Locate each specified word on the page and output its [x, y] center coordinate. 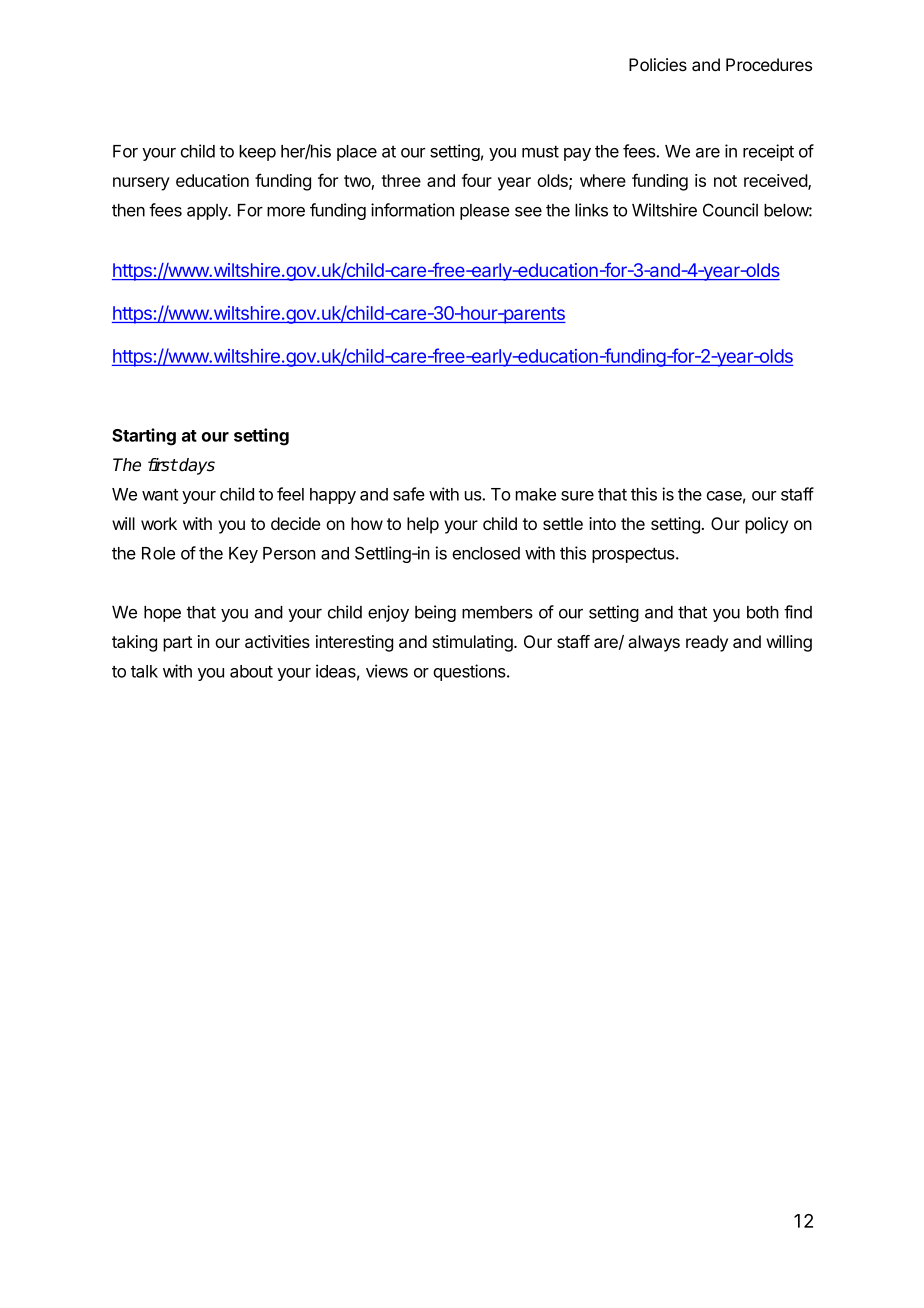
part [177, 644]
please [485, 212]
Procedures [769, 64]
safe [409, 494]
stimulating [474, 643]
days [196, 466]
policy [766, 525]
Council [730, 210]
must [540, 151]
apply [208, 212]
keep [257, 153]
